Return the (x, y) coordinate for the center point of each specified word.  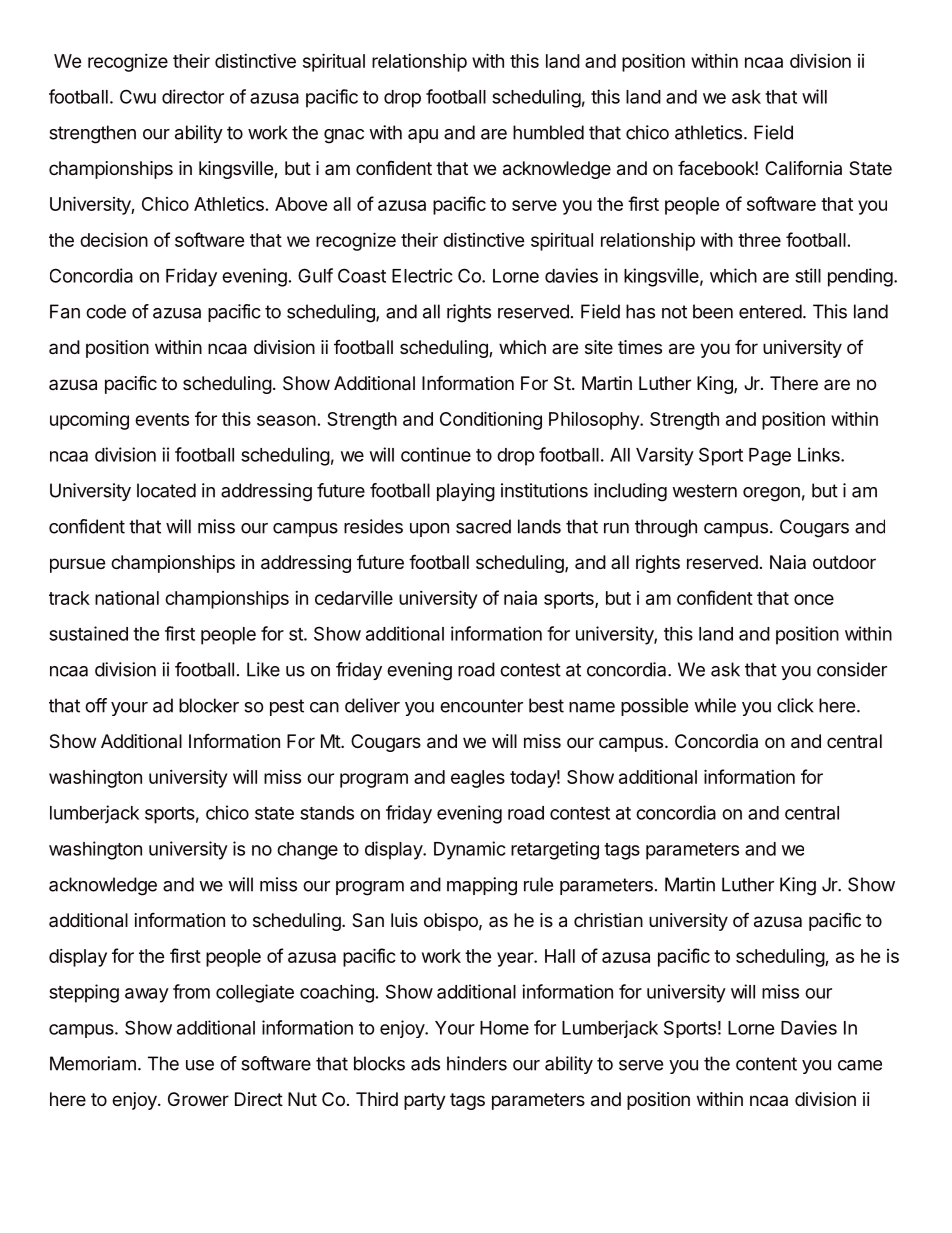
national (127, 598)
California (803, 168)
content (766, 1064)
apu (423, 136)
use (200, 1065)
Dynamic (470, 850)
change (307, 851)
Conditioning (491, 420)
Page (770, 457)
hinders (477, 1063)
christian (608, 920)
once (814, 599)
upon (429, 530)
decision (114, 239)
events (162, 419)
